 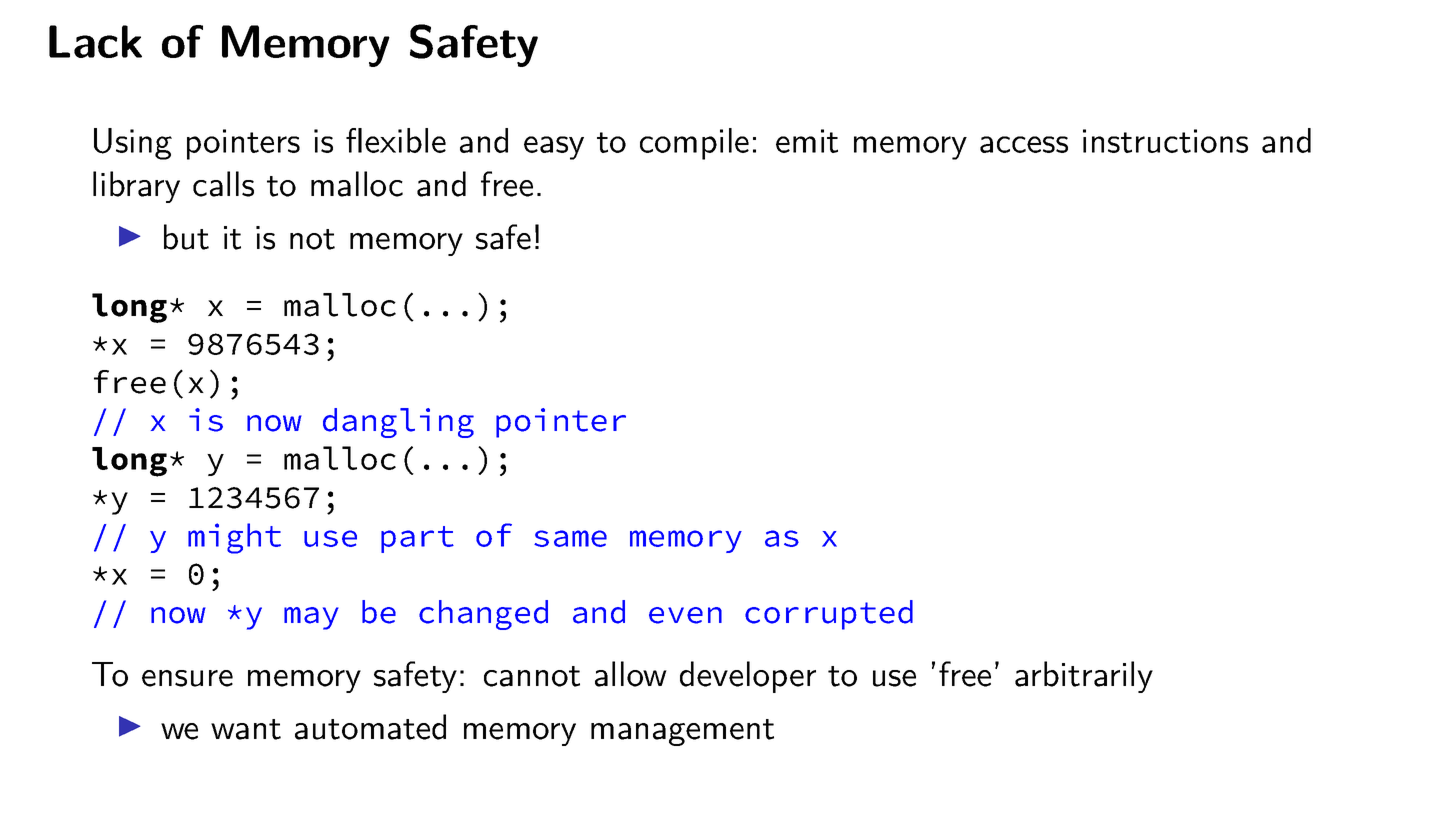 What do you see at coordinates (685, 615) in the page?
I see `even` at bounding box center [685, 615].
